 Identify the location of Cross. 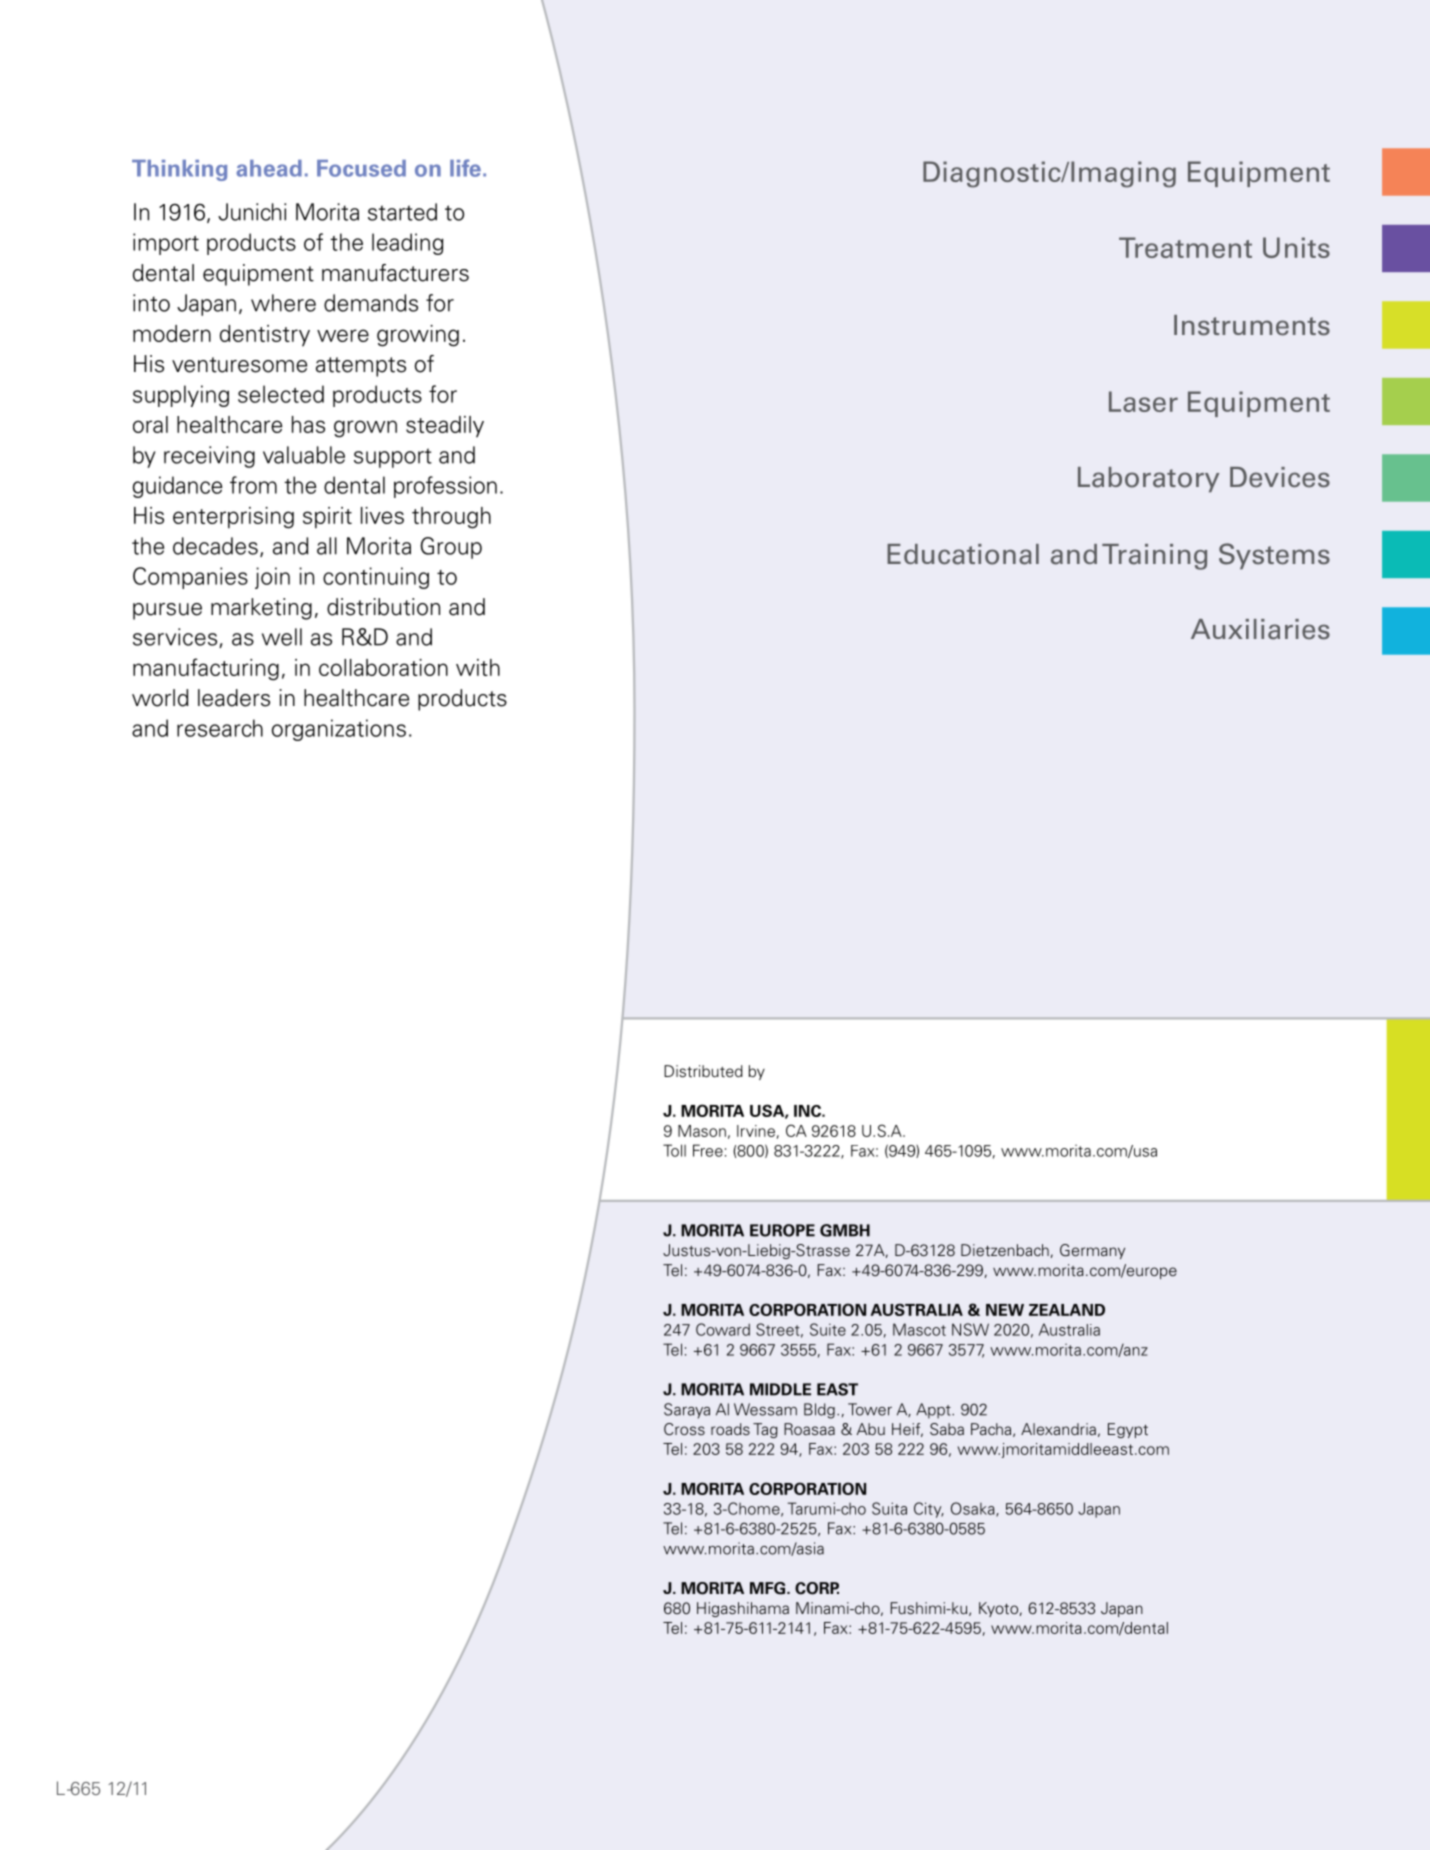
(684, 1429).
